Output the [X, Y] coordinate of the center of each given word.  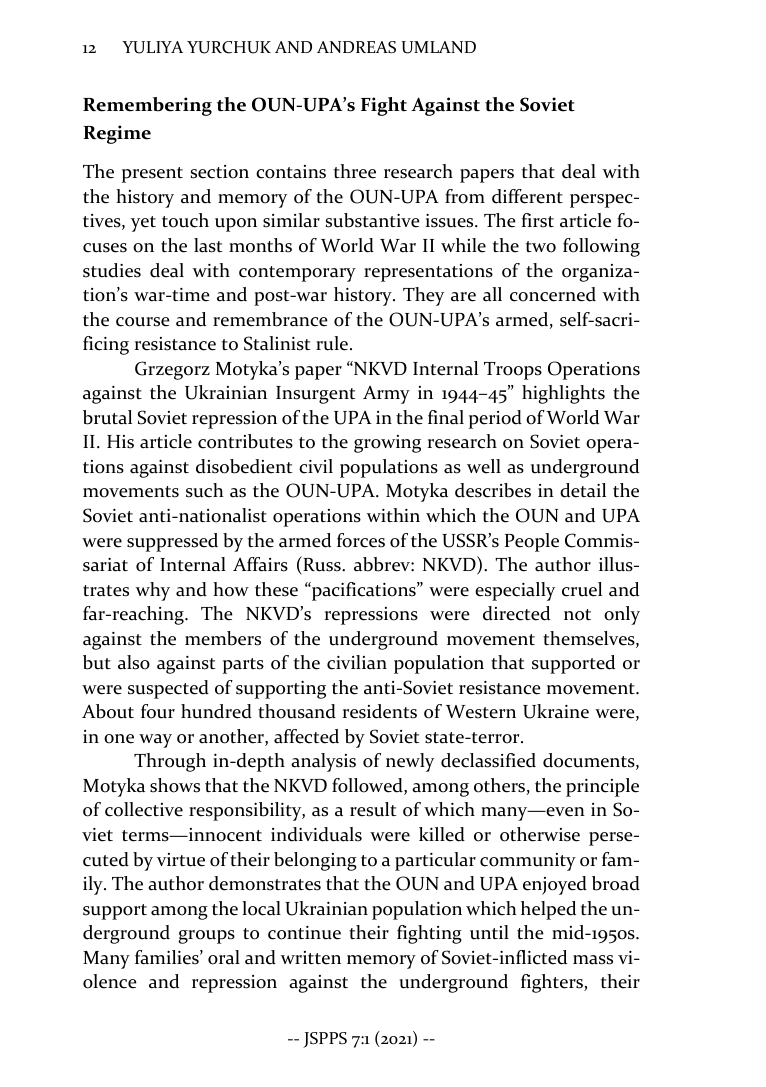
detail [583, 490]
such [205, 490]
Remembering [147, 106]
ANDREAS [356, 47]
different [527, 196]
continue [304, 933]
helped [548, 910]
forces [361, 540]
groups [206, 937]
